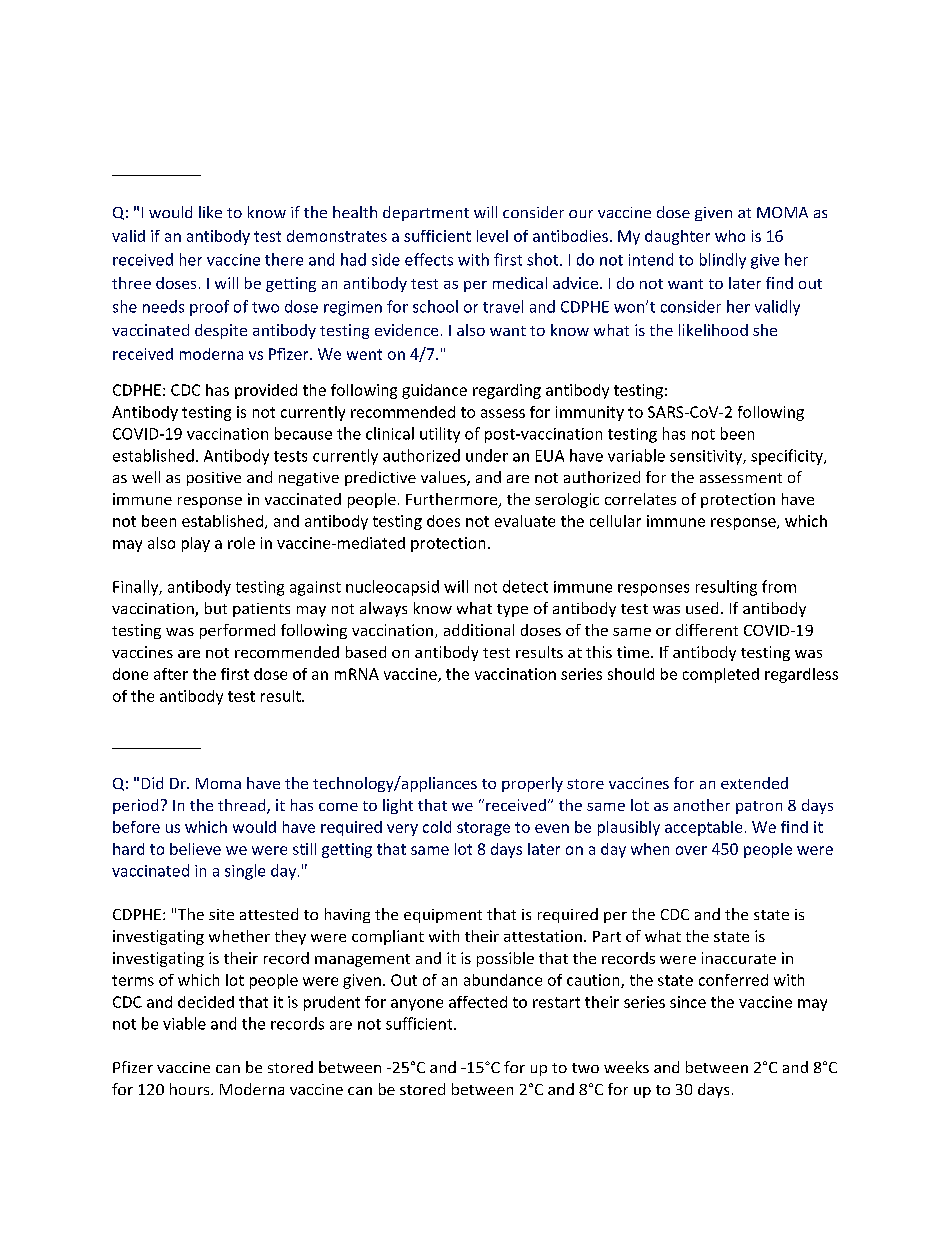  Describe the element at coordinates (284, 259) in the screenshot. I see `there` at that location.
